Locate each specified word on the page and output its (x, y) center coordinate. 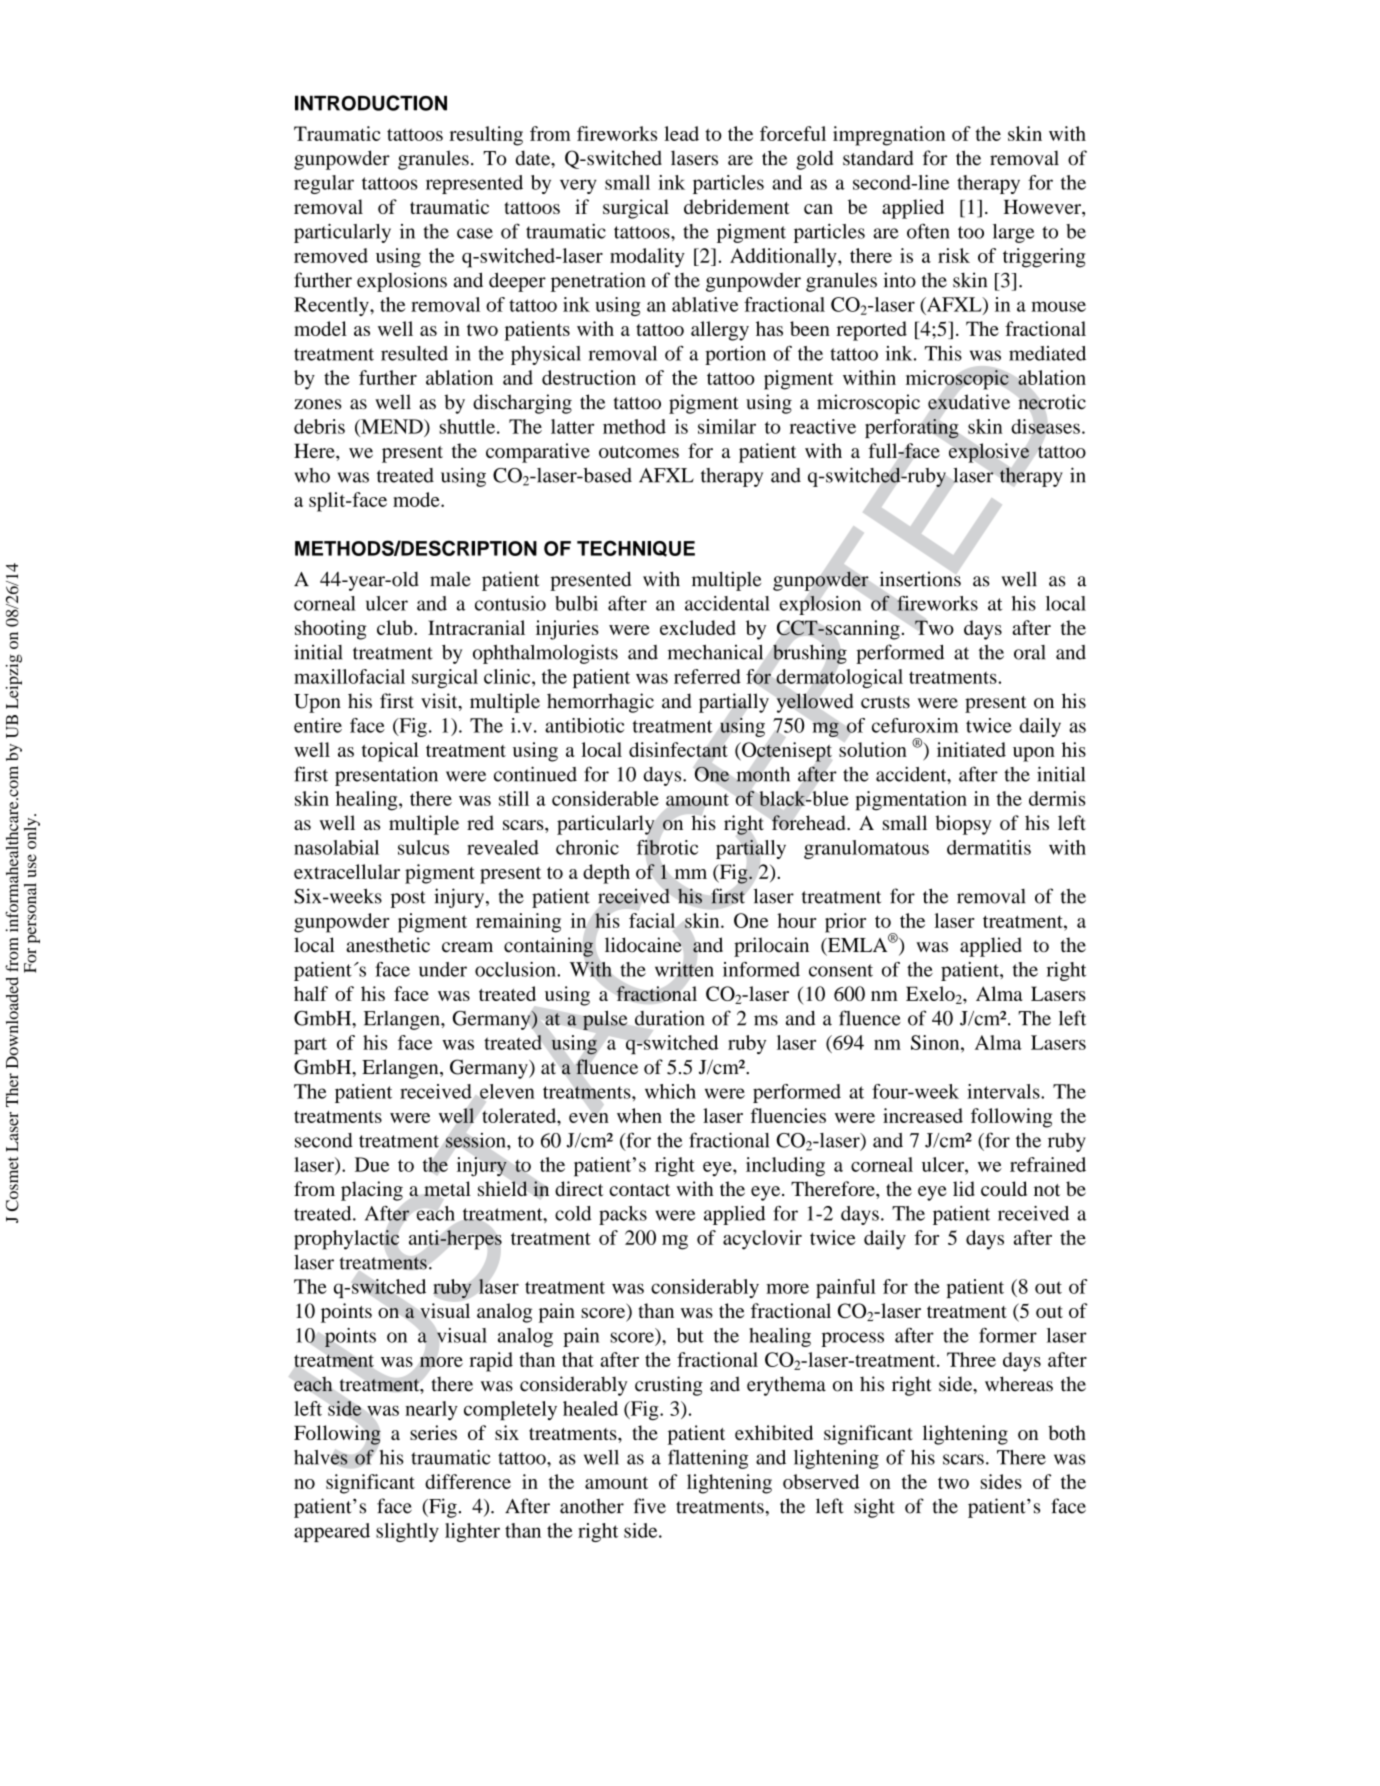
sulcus (423, 847)
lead (681, 133)
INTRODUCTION (371, 103)
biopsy (963, 825)
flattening (708, 1459)
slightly (407, 1532)
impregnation (889, 136)
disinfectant (678, 749)
